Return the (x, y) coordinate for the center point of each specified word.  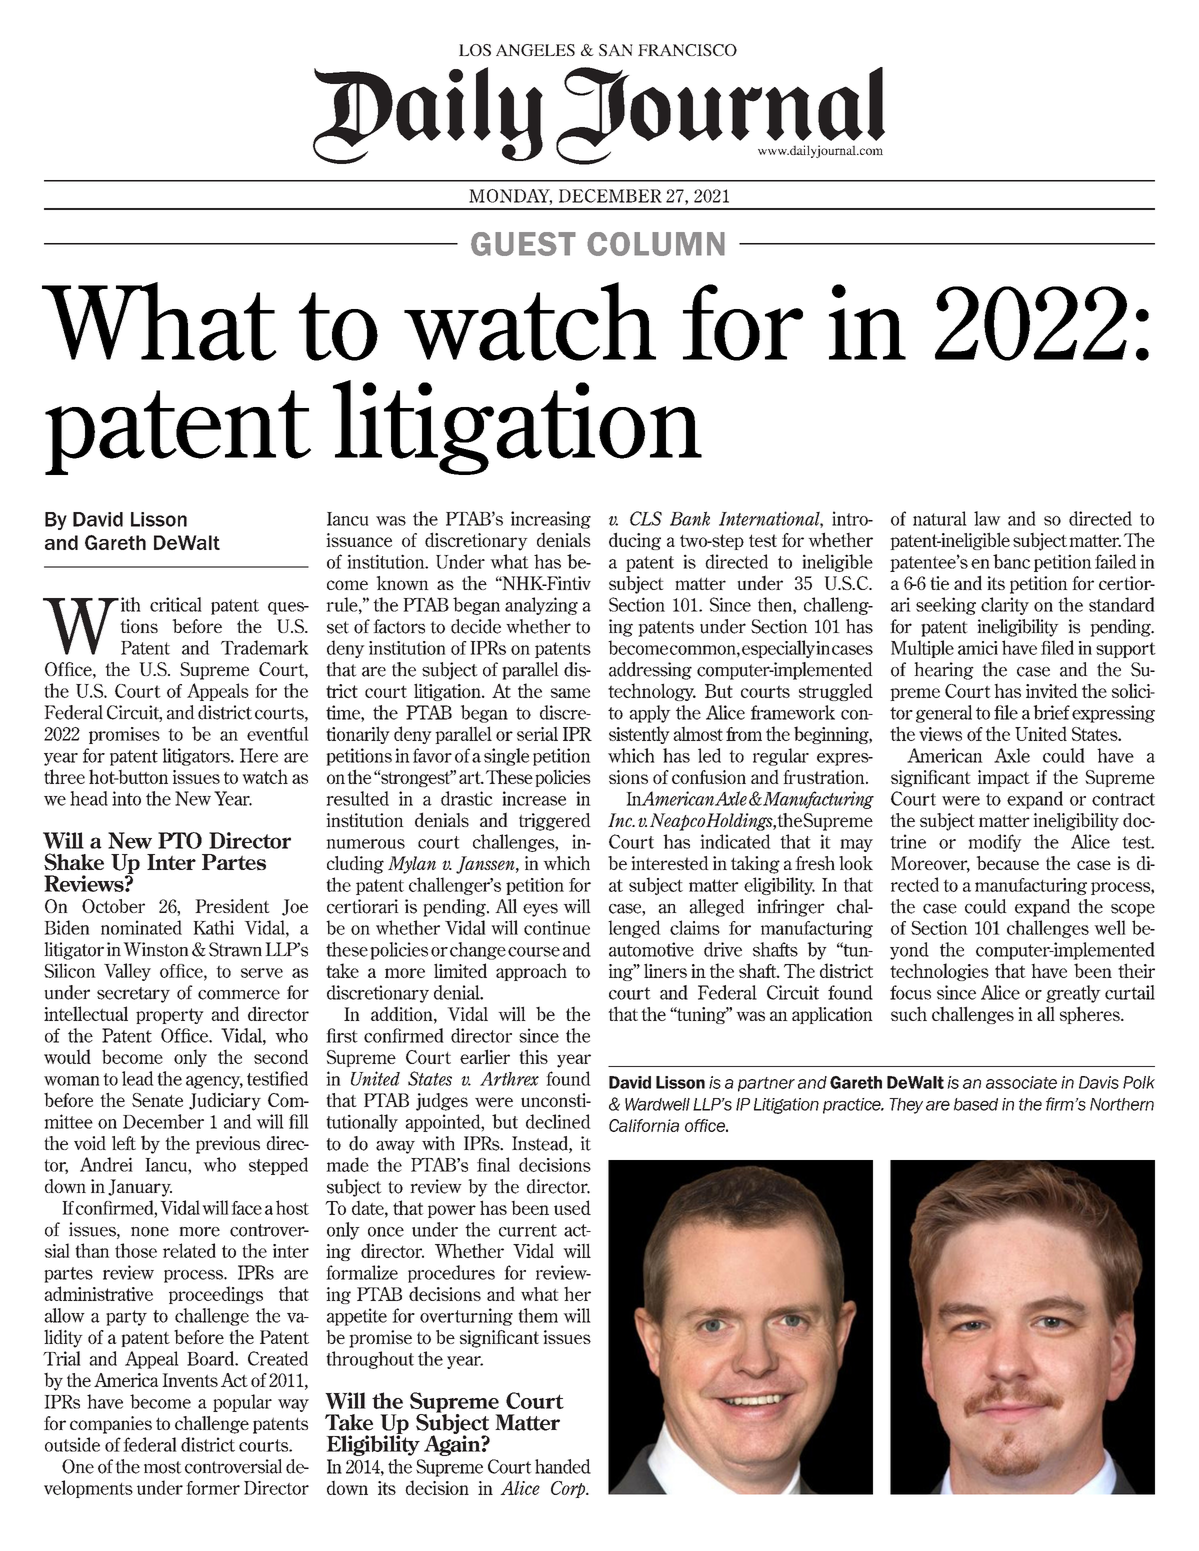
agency (214, 1082)
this (533, 1056)
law (987, 518)
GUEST (523, 244)
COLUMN (656, 244)
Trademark (265, 647)
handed (563, 1466)
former (213, 1488)
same (570, 693)
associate (1021, 1082)
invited (1052, 690)
